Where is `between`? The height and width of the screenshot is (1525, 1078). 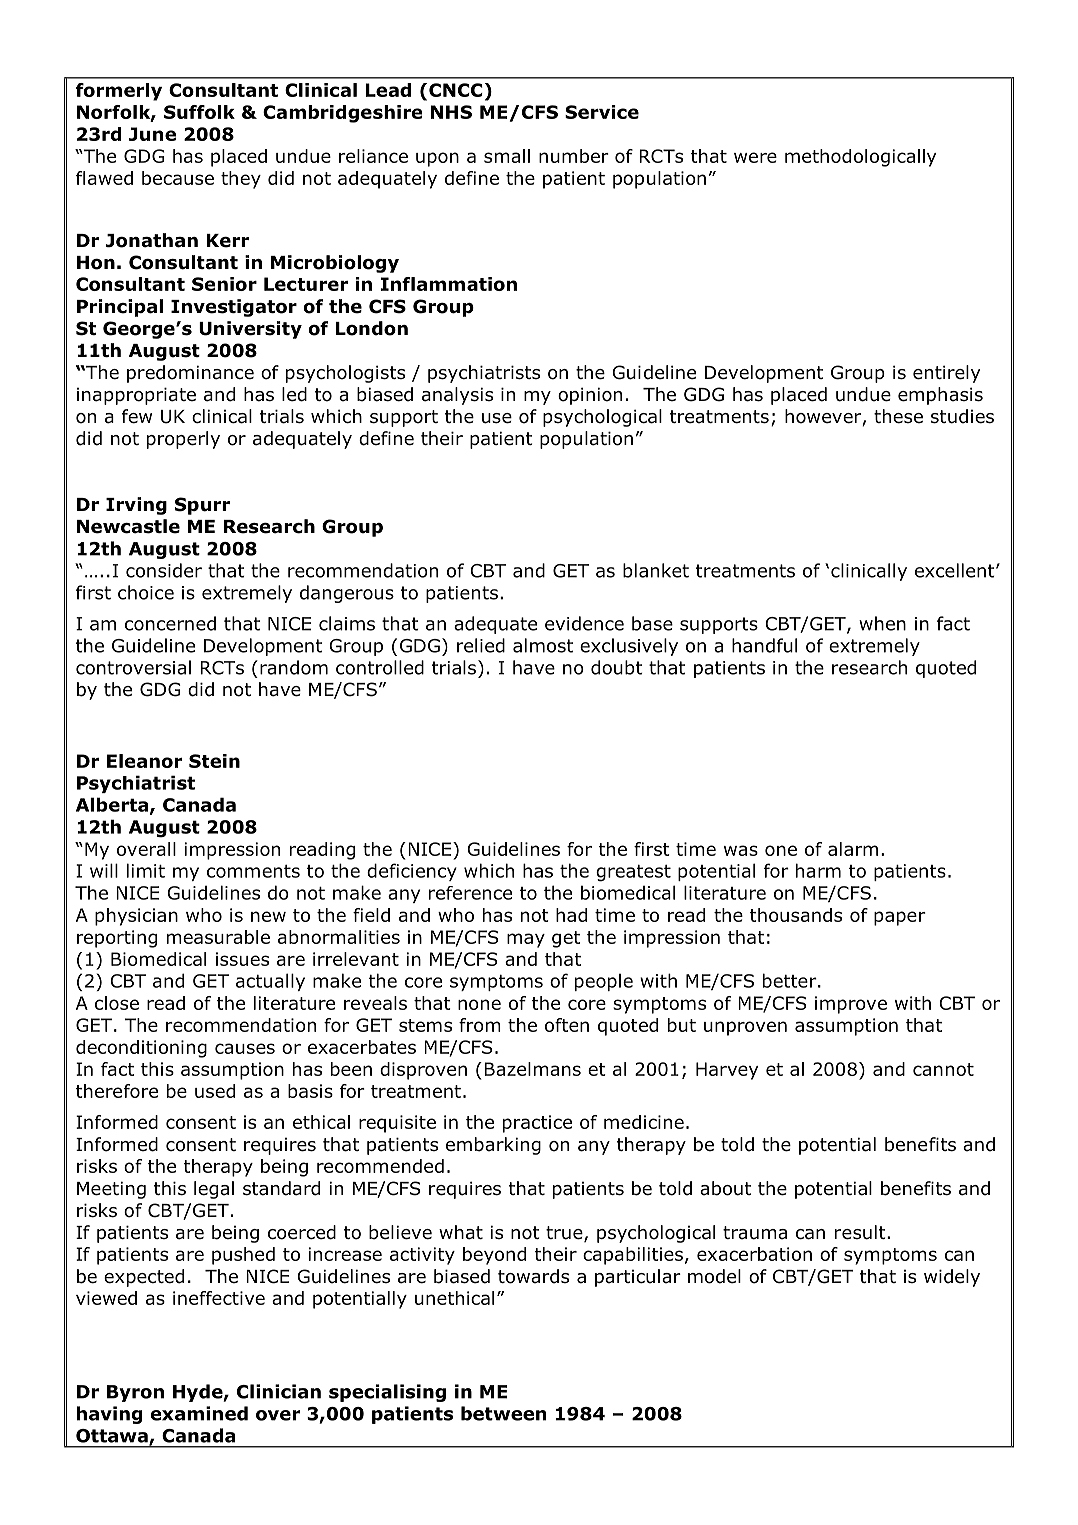 between is located at coordinates (503, 1413).
